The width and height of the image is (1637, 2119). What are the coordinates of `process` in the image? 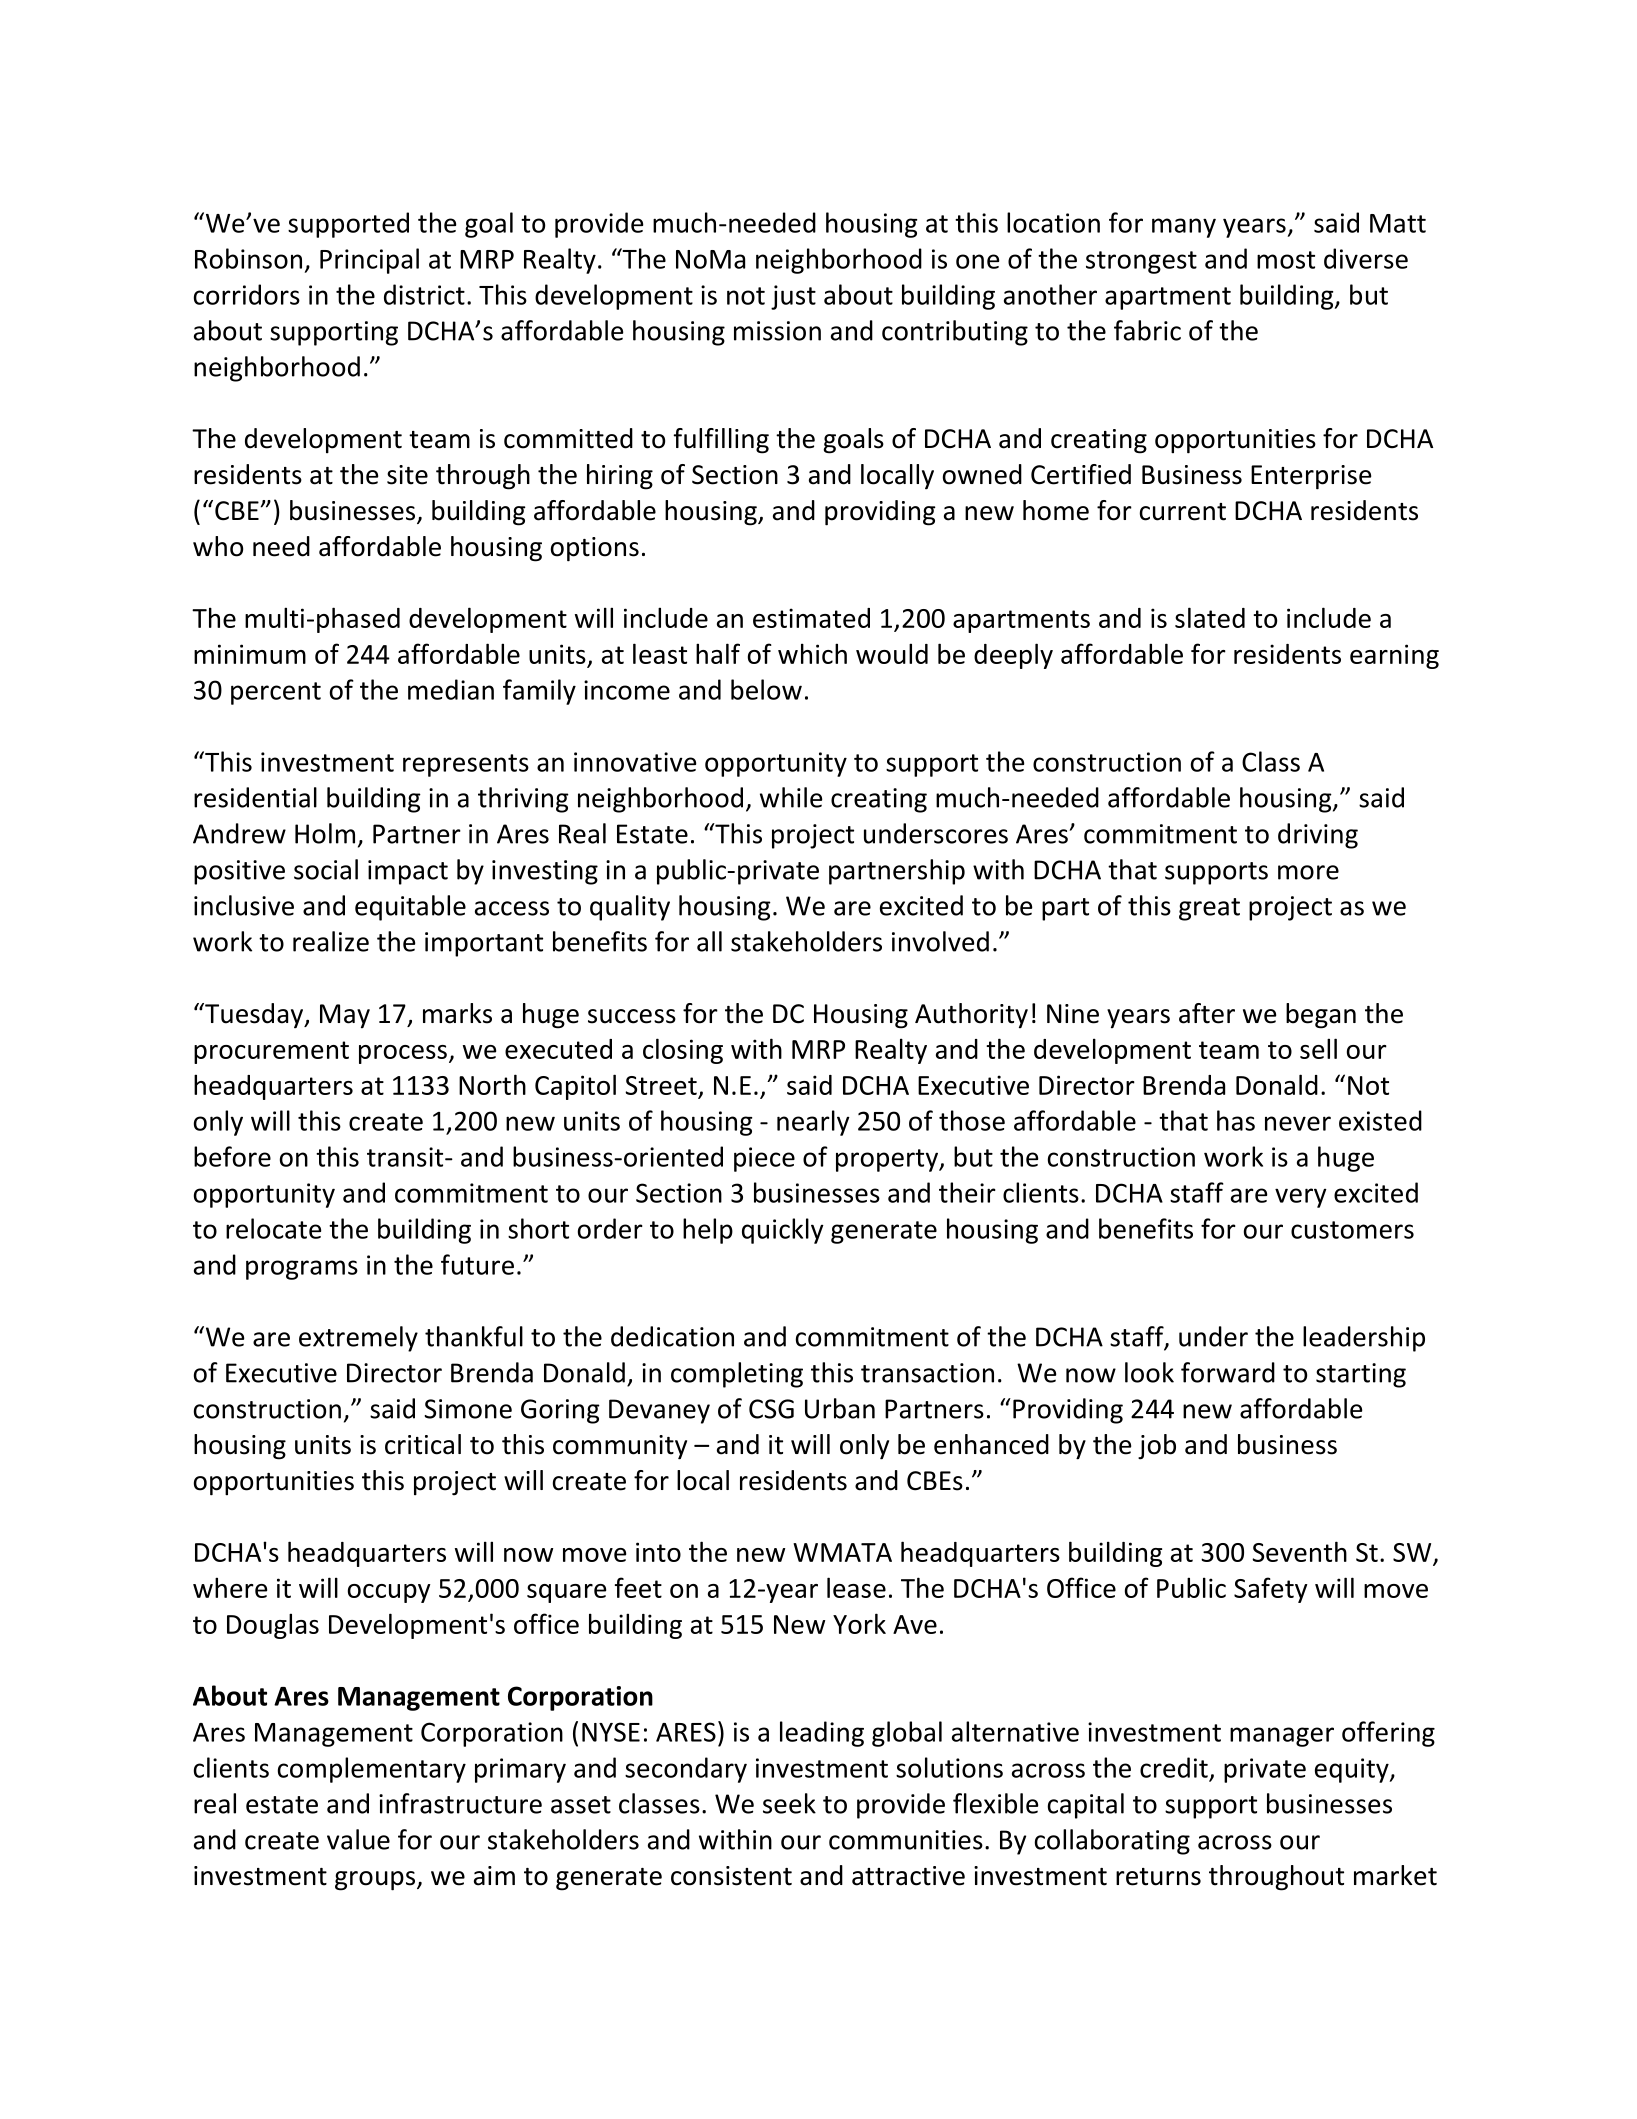 It's located at (403, 1054).
